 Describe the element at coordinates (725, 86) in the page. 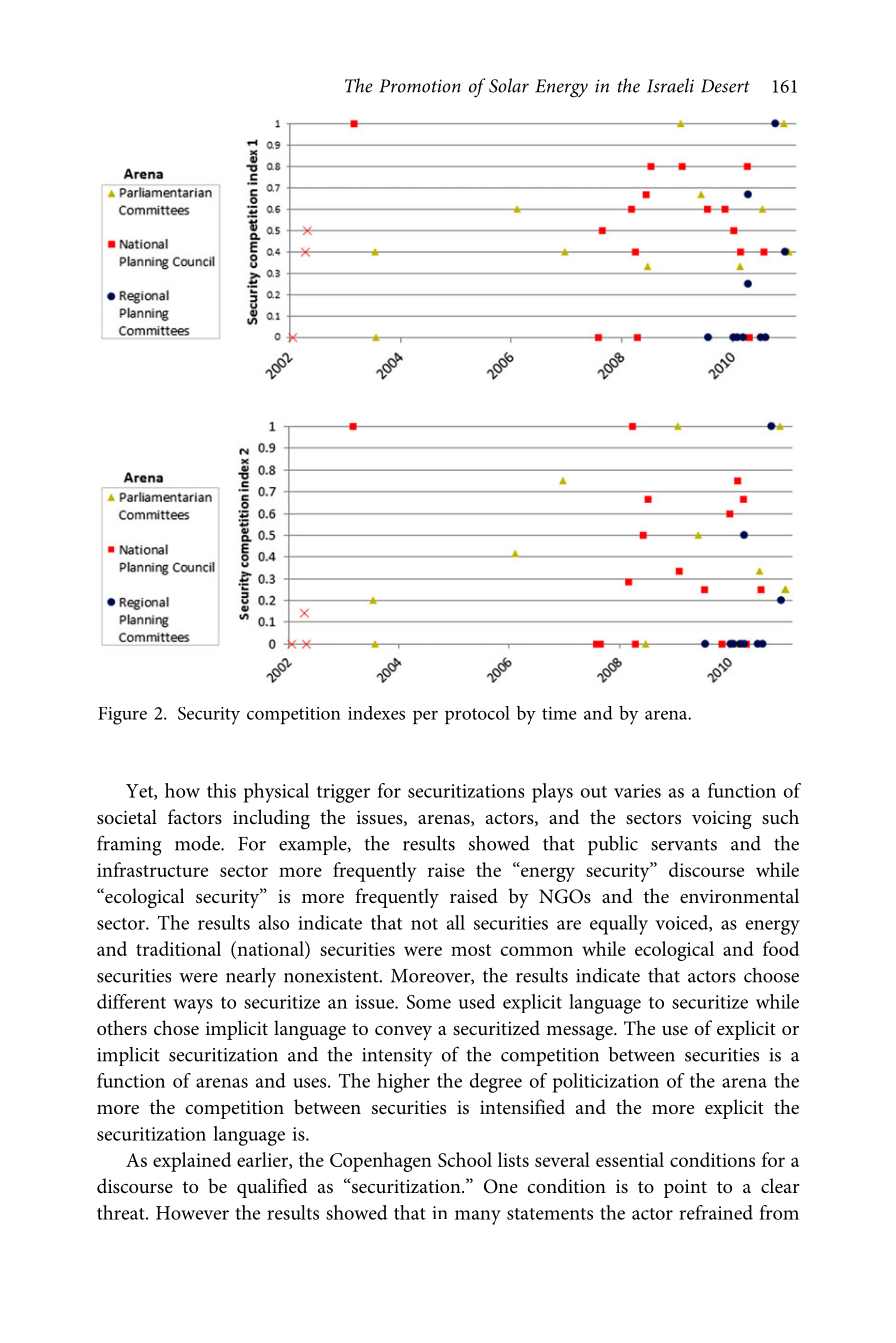

I see `Desert` at that location.
